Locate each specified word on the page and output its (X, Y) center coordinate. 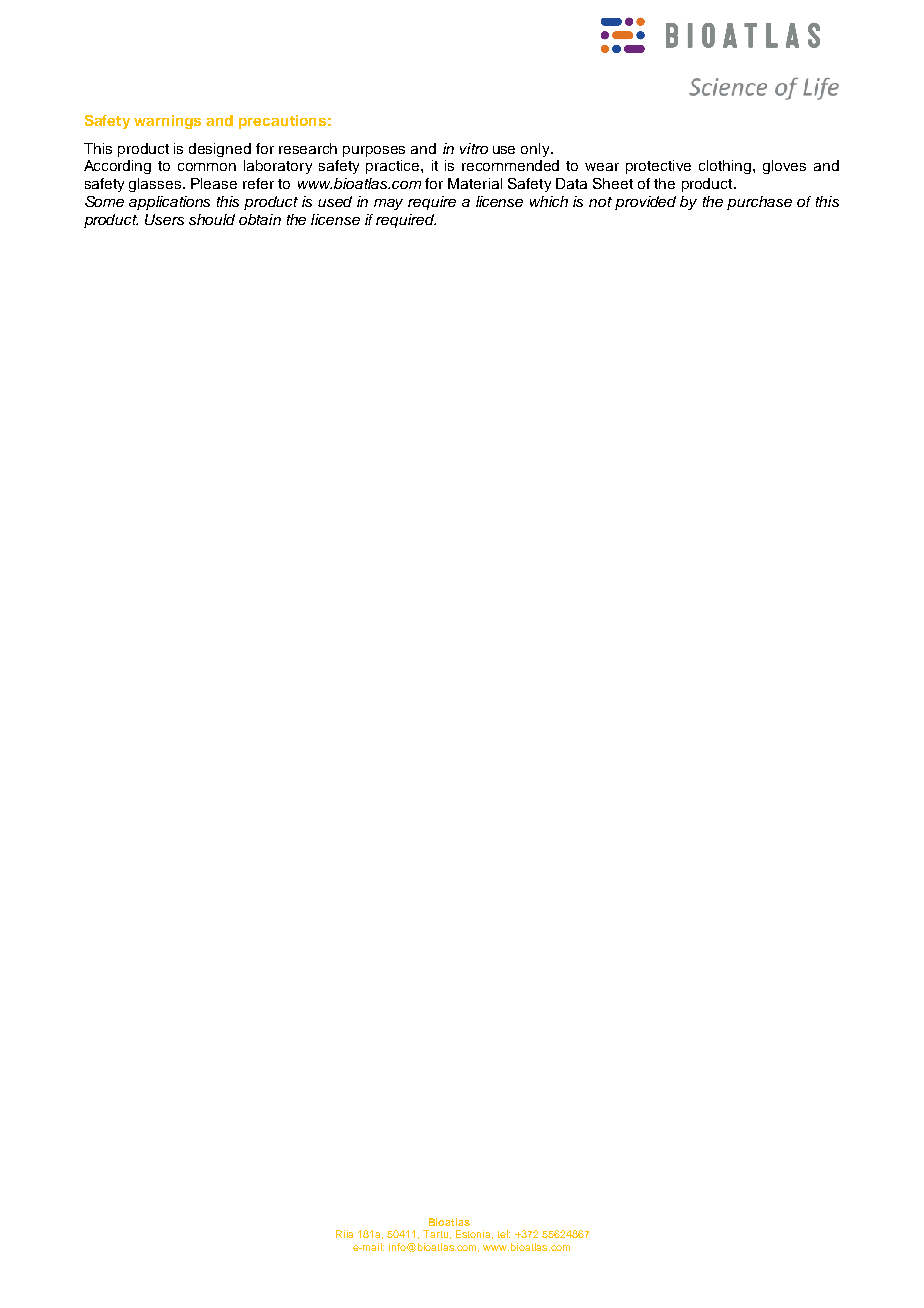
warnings (167, 122)
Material (475, 183)
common (207, 167)
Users (164, 219)
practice (394, 167)
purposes (374, 151)
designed (220, 150)
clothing (726, 167)
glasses (156, 185)
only (536, 150)
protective (658, 167)
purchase (759, 203)
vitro (474, 148)
